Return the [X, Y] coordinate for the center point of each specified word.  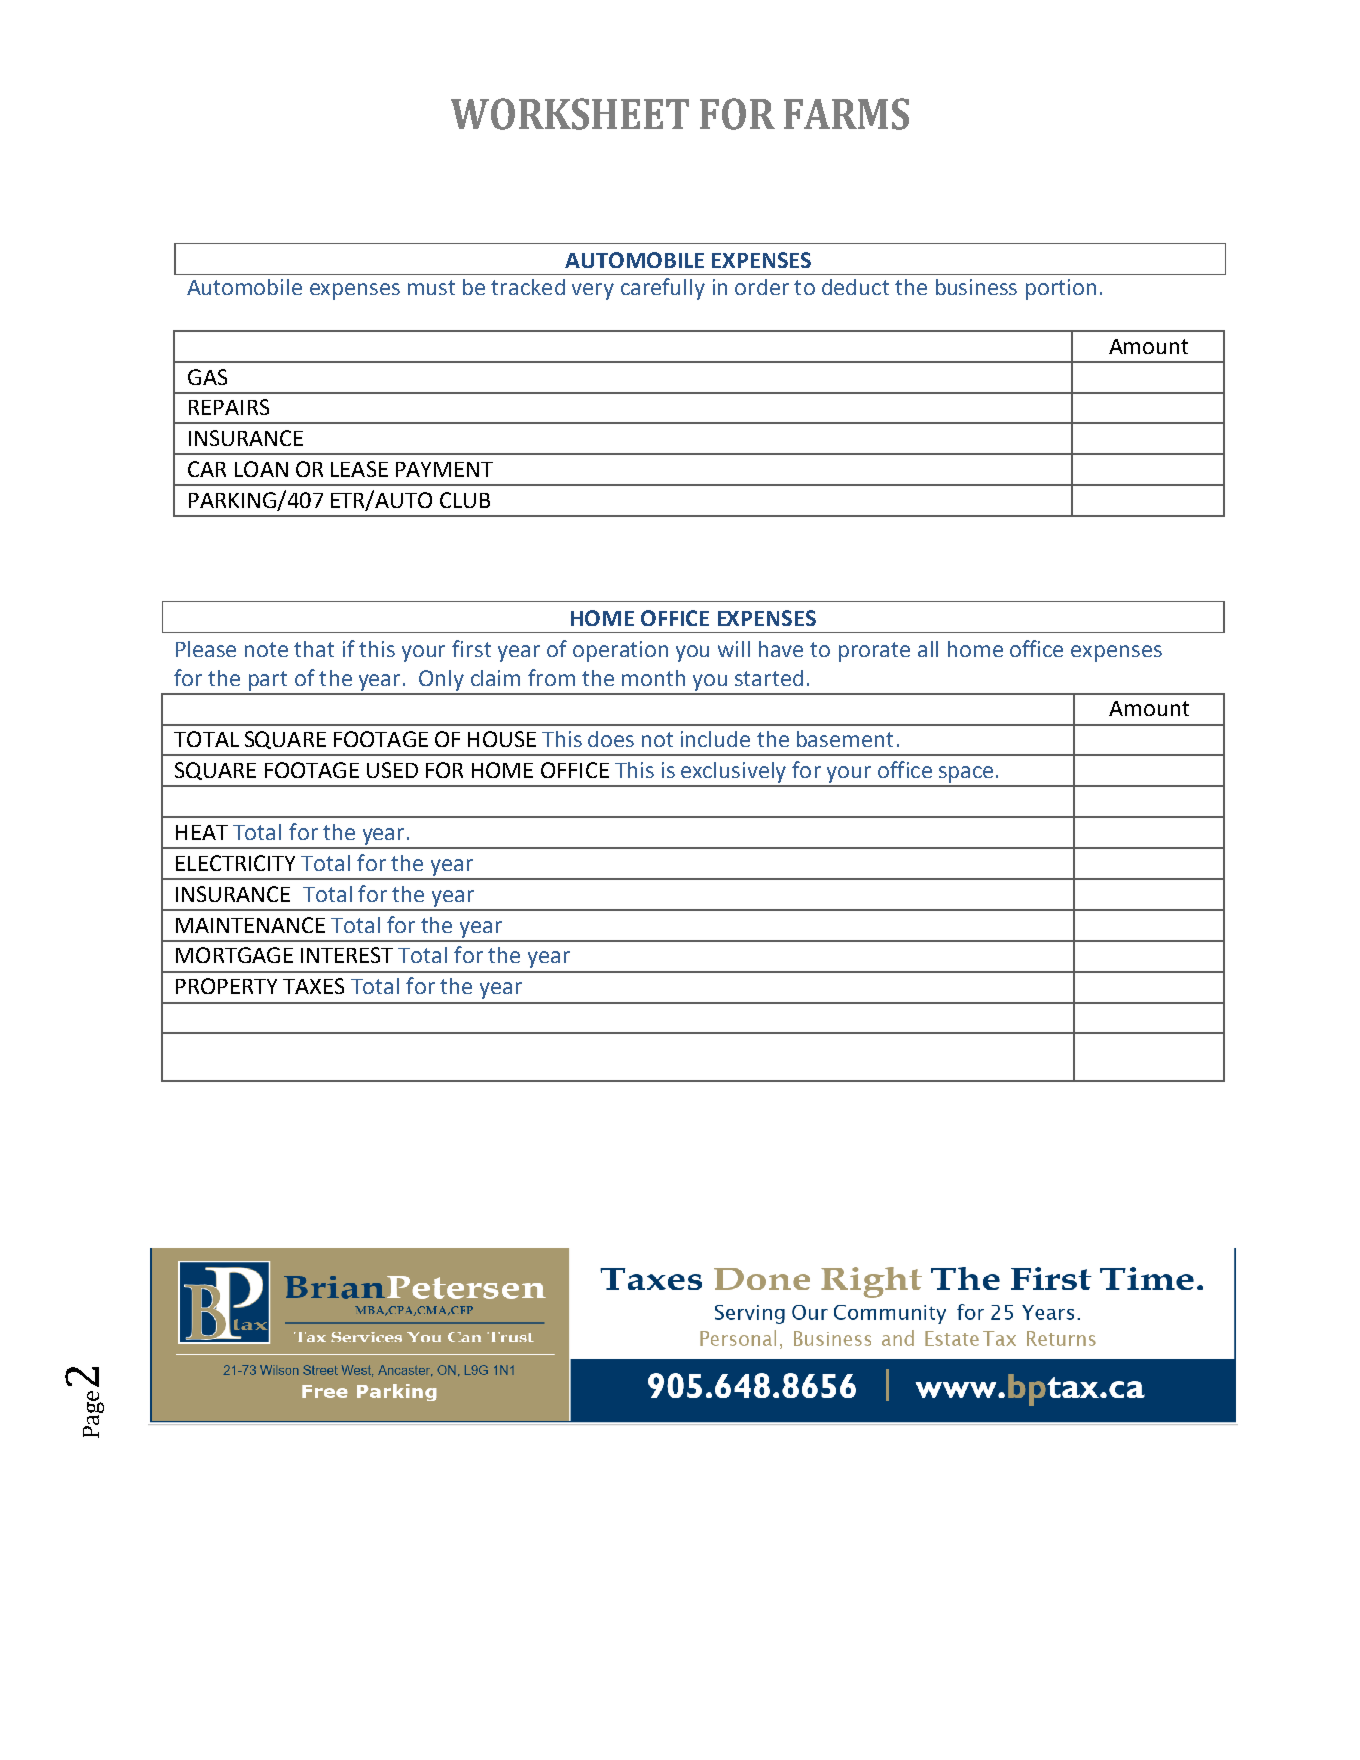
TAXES [313, 986]
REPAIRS [229, 407]
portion [1061, 289]
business [976, 287]
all [928, 649]
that [314, 649]
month [653, 678]
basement [845, 739]
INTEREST [347, 955]
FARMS [846, 114]
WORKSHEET [570, 114]
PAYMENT [444, 469]
